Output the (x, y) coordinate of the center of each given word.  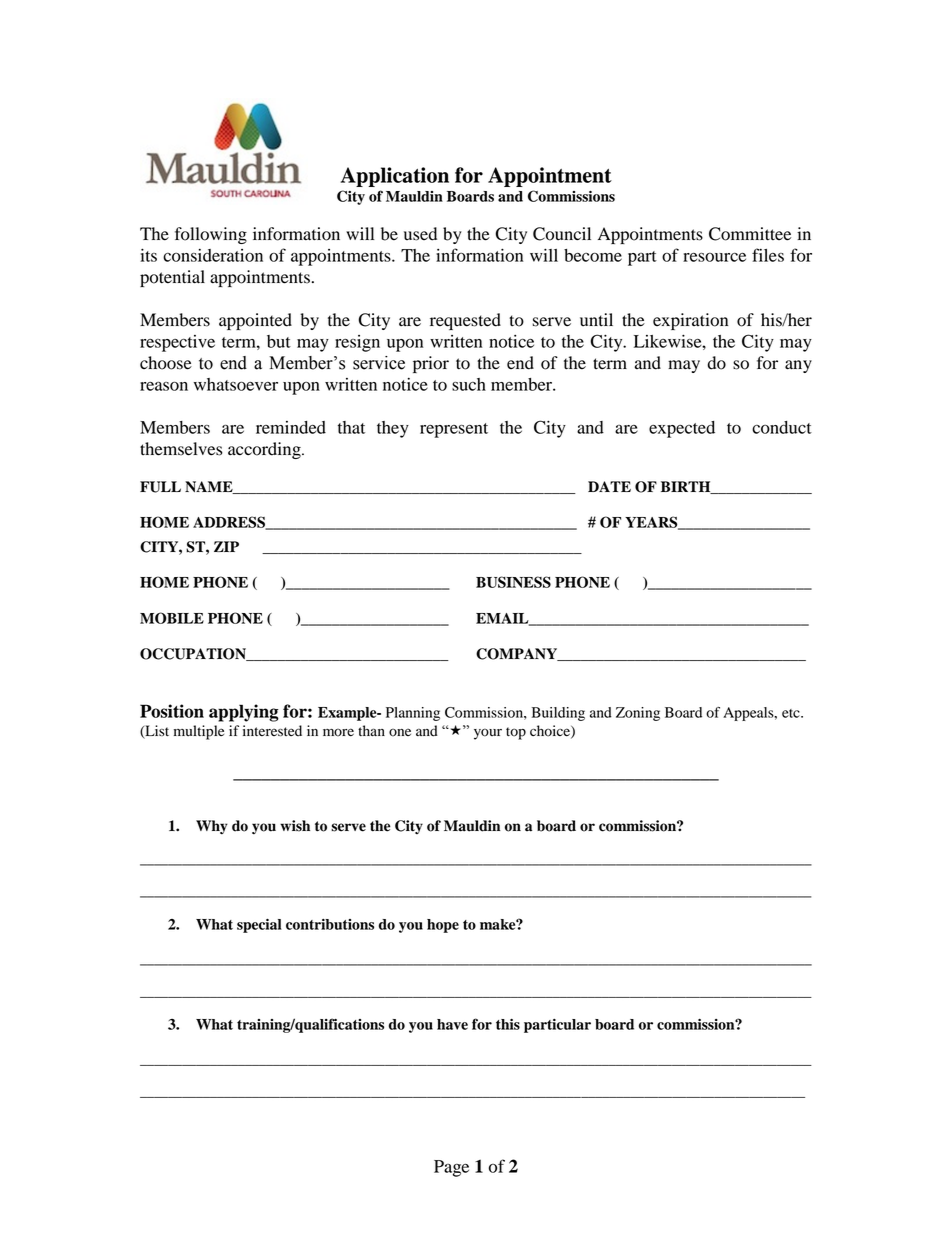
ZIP (226, 546)
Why (212, 827)
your (488, 734)
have (452, 1024)
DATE (609, 486)
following (211, 235)
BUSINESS (513, 582)
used (420, 234)
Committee (750, 234)
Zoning (638, 714)
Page (451, 1168)
